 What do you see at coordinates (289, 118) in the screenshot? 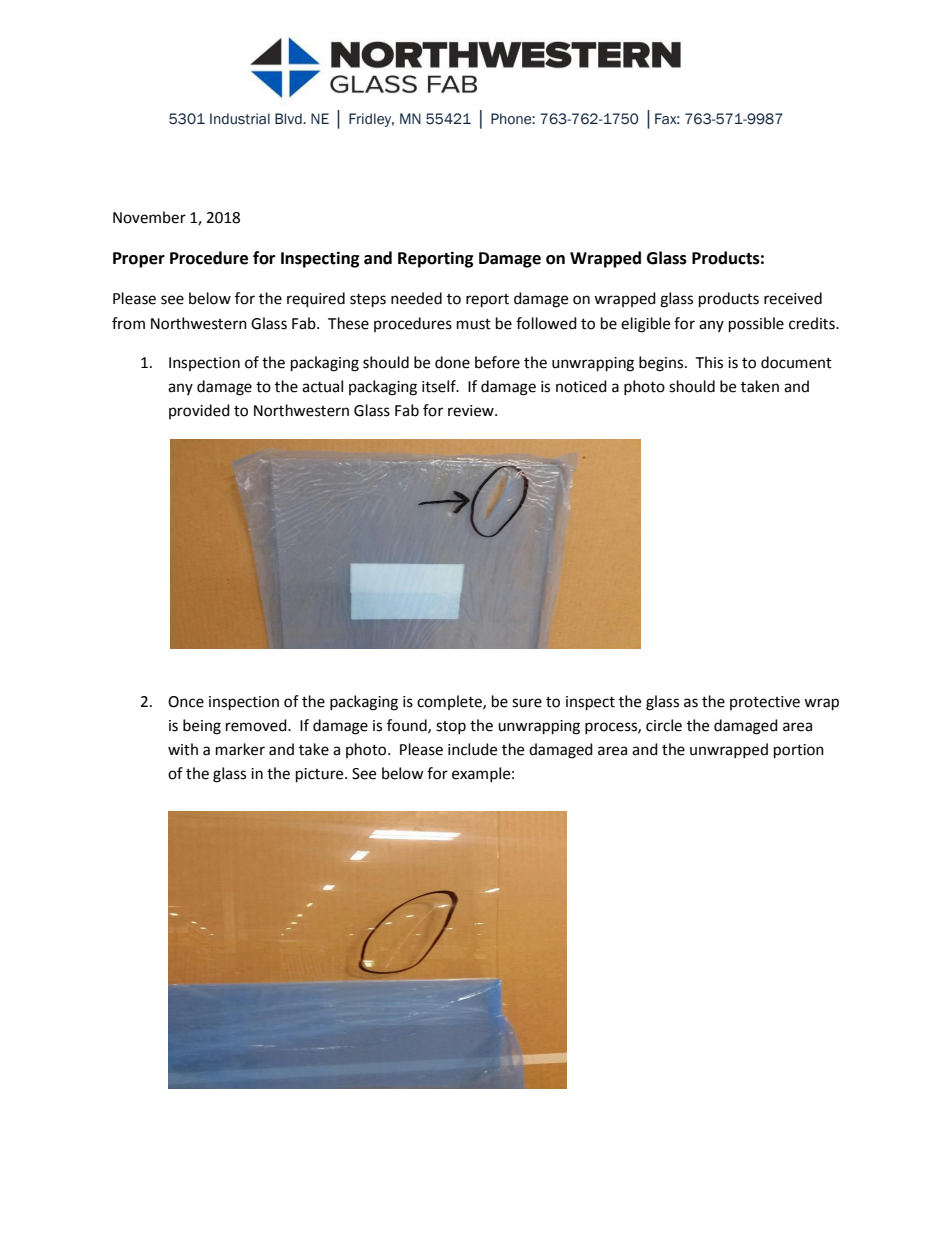
I see `Blvd` at bounding box center [289, 118].
